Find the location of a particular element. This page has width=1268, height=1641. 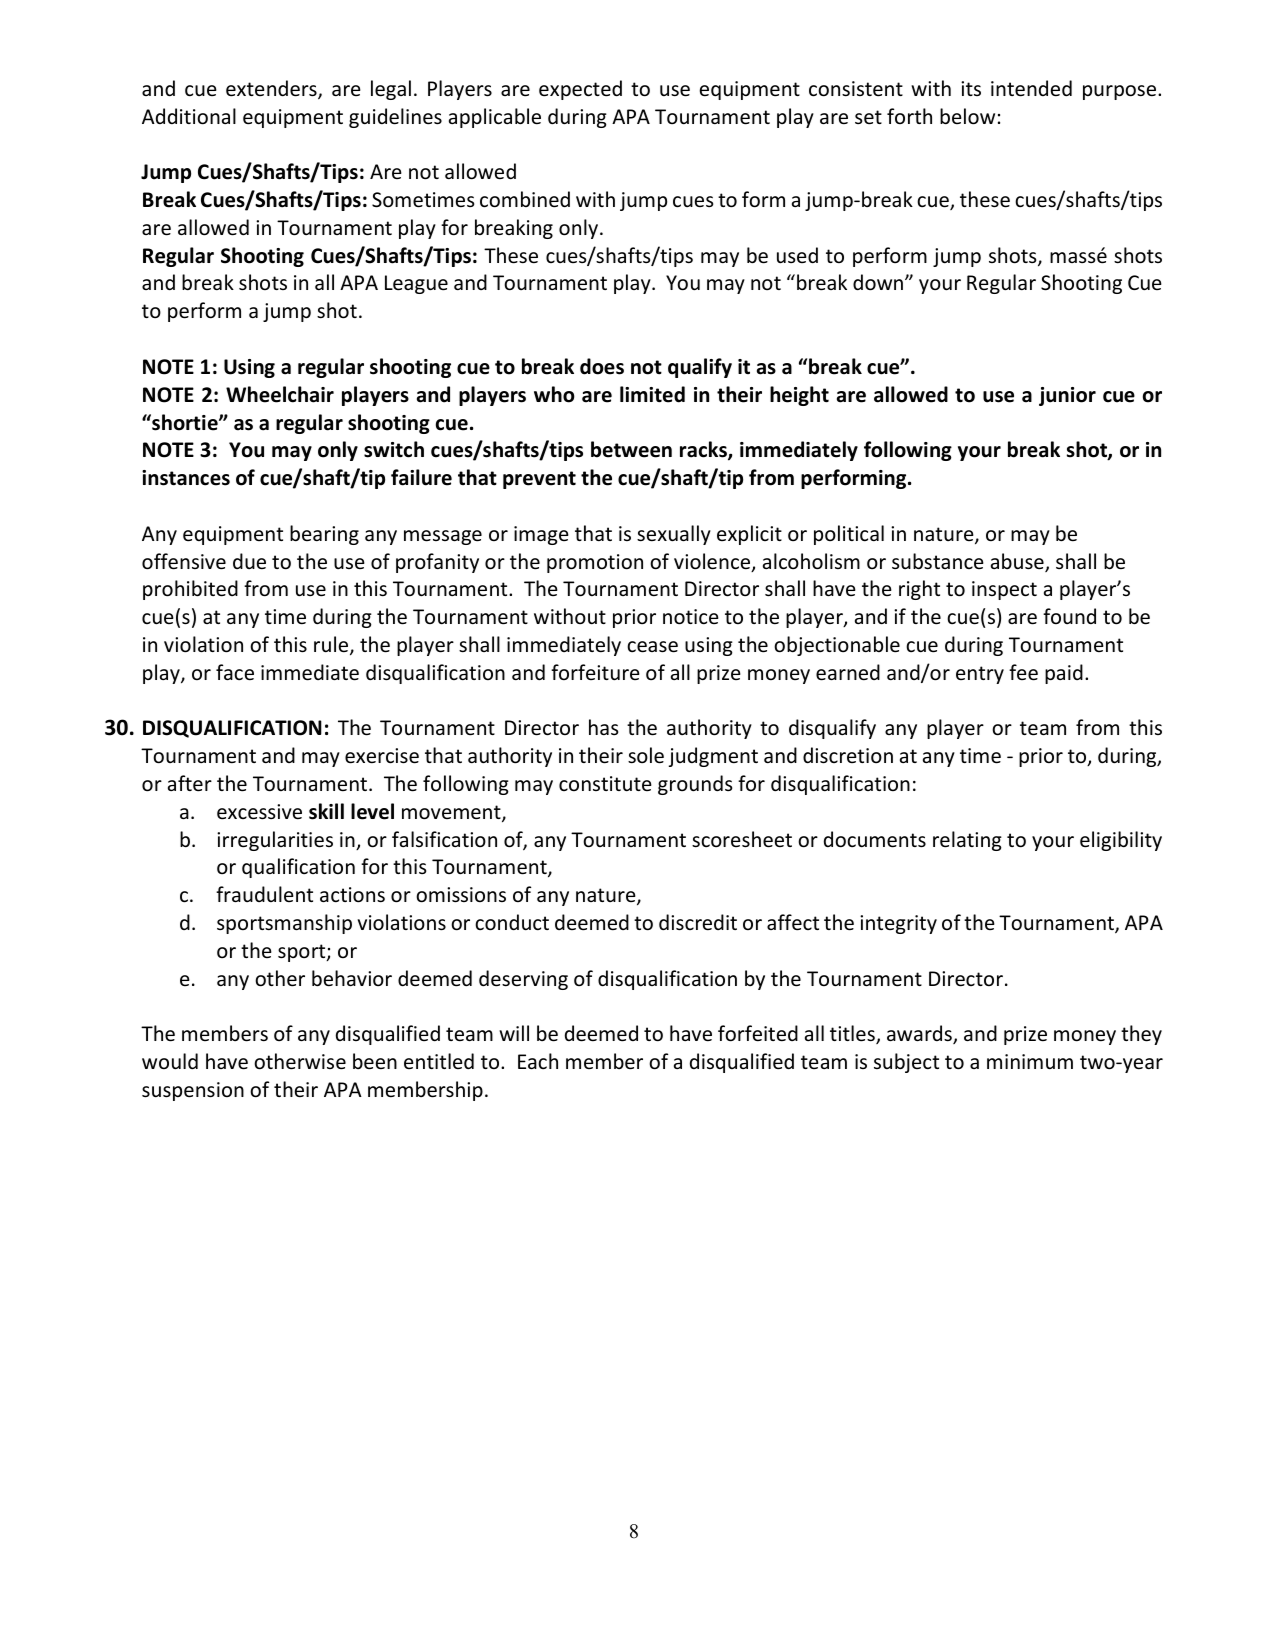

been is located at coordinates (375, 1061).
